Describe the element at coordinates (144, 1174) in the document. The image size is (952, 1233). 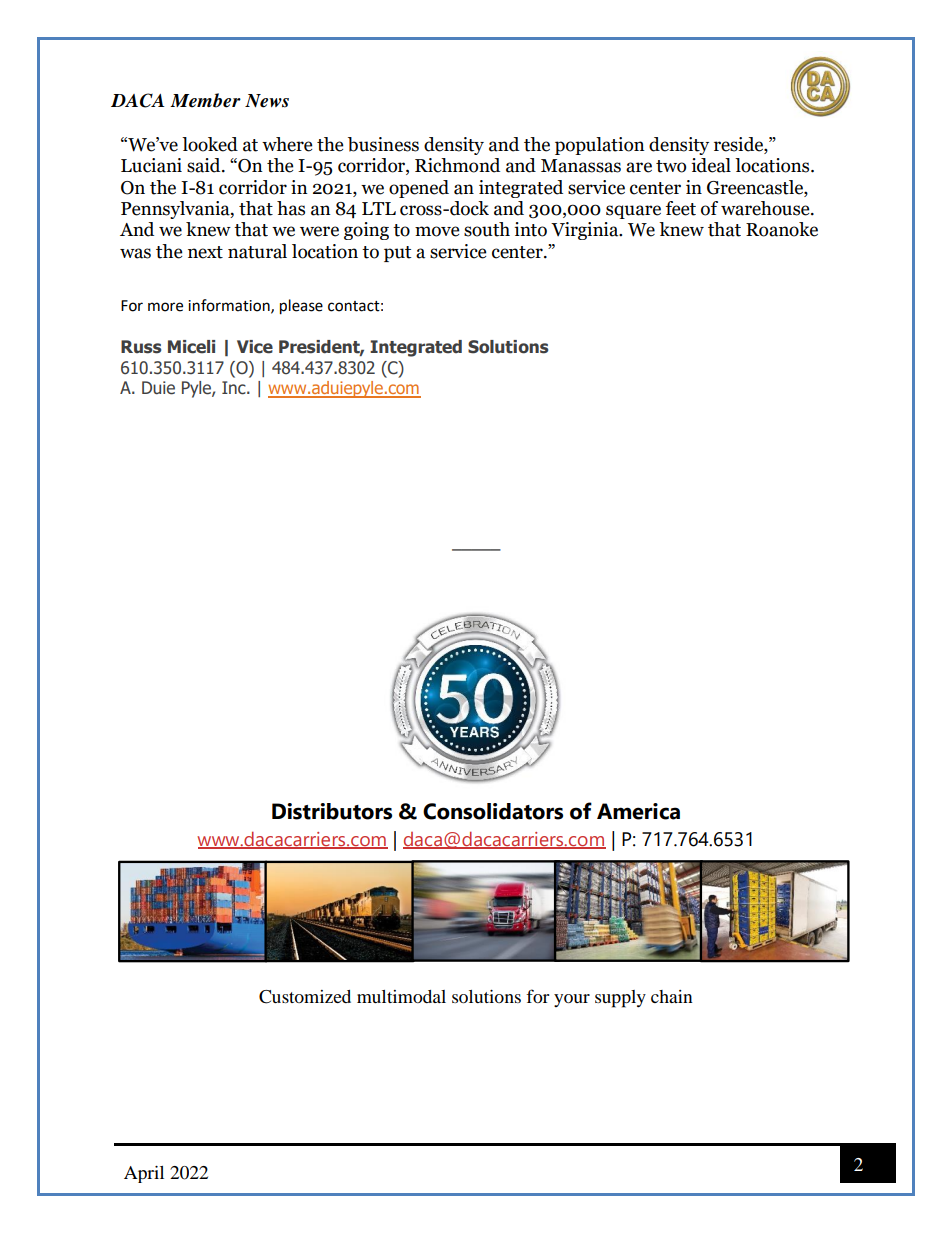
I see `April` at that location.
